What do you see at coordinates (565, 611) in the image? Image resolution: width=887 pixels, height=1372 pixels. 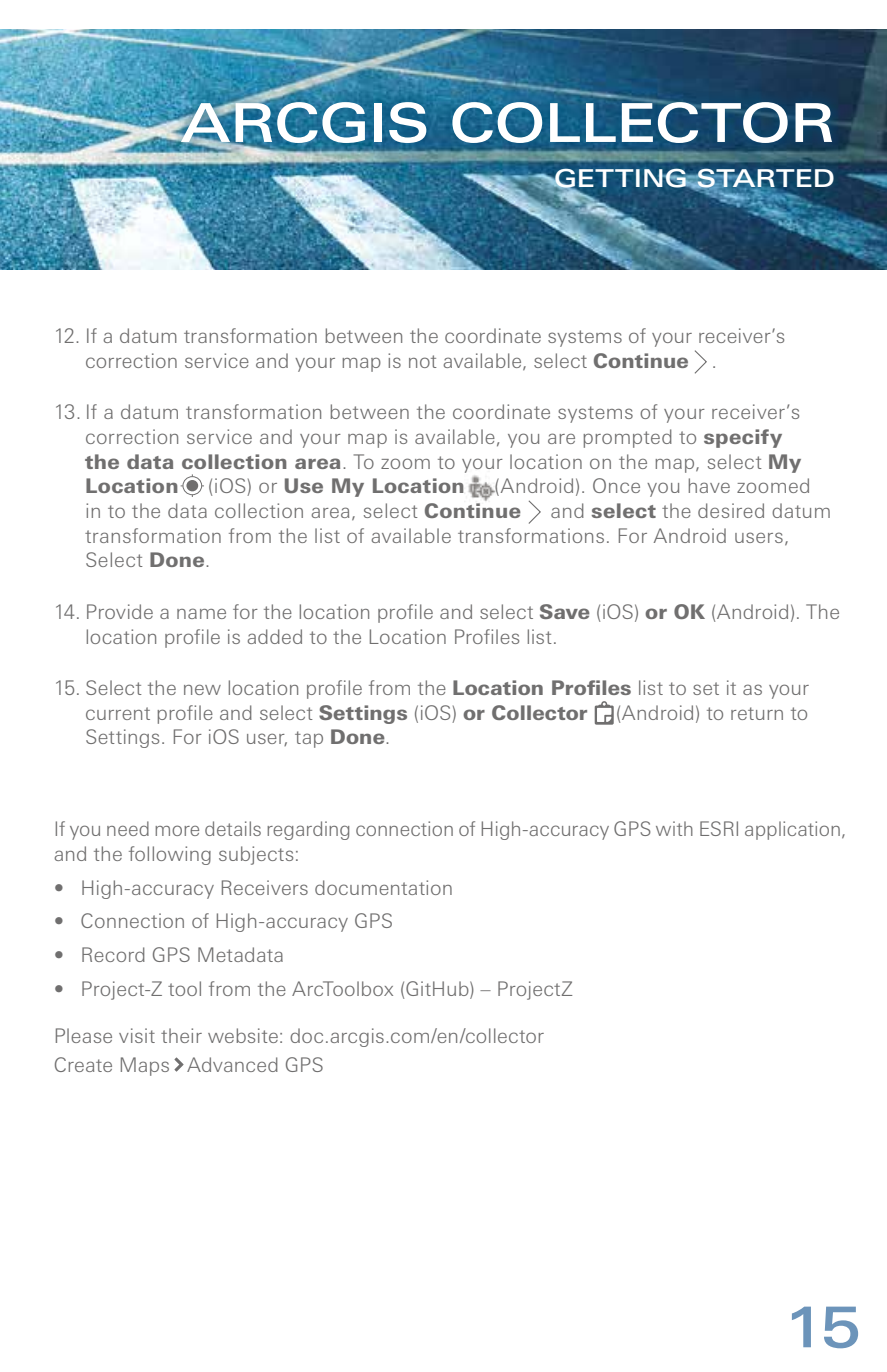 I see `Save` at bounding box center [565, 611].
